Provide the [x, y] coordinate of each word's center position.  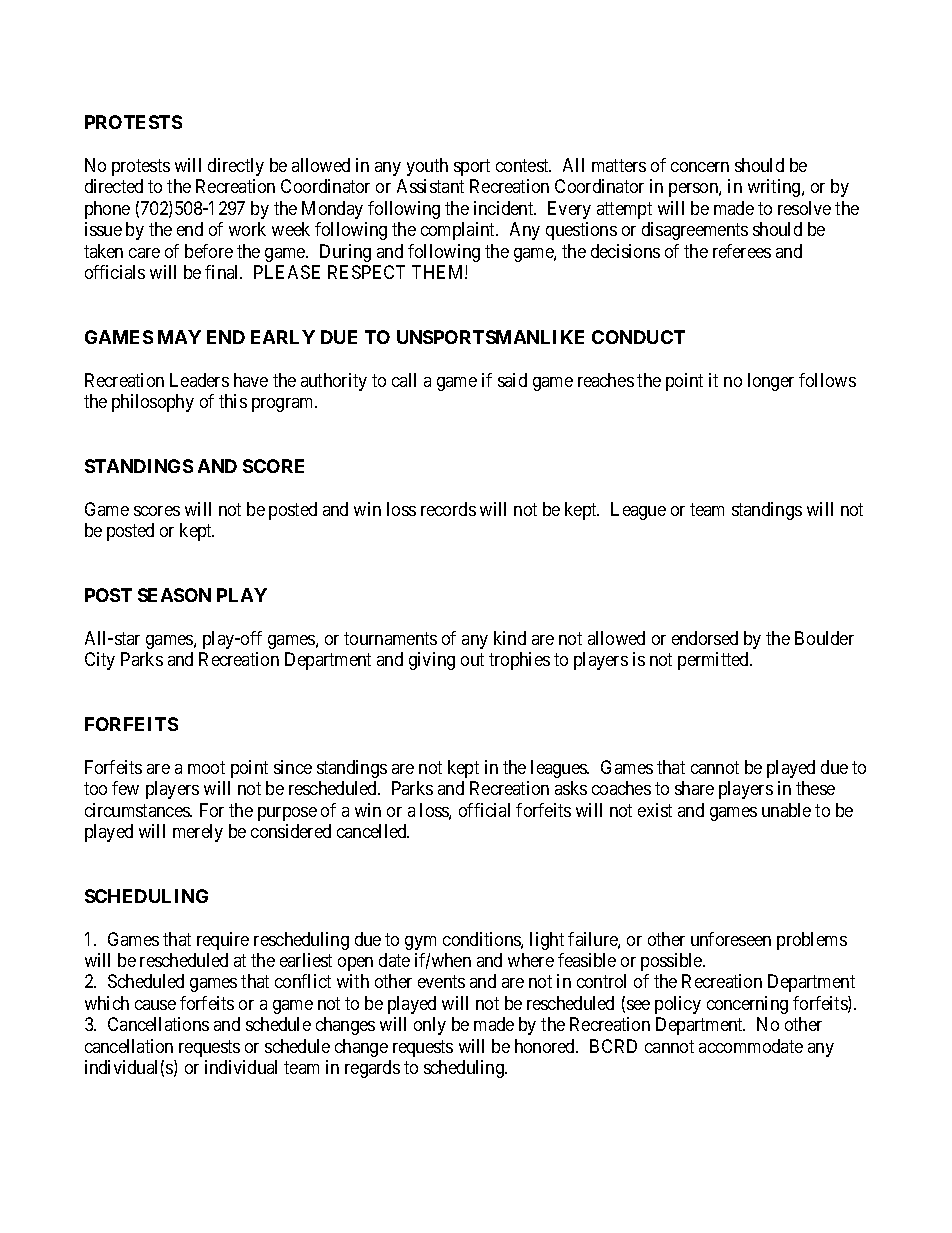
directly [236, 167]
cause [155, 1005]
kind [510, 638]
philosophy [153, 403]
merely [198, 833]
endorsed [705, 638]
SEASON [174, 595]
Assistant [430, 186]
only [430, 1026]
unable [786, 810]
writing [775, 188]
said [512, 380]
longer [771, 382]
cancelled [373, 831]
